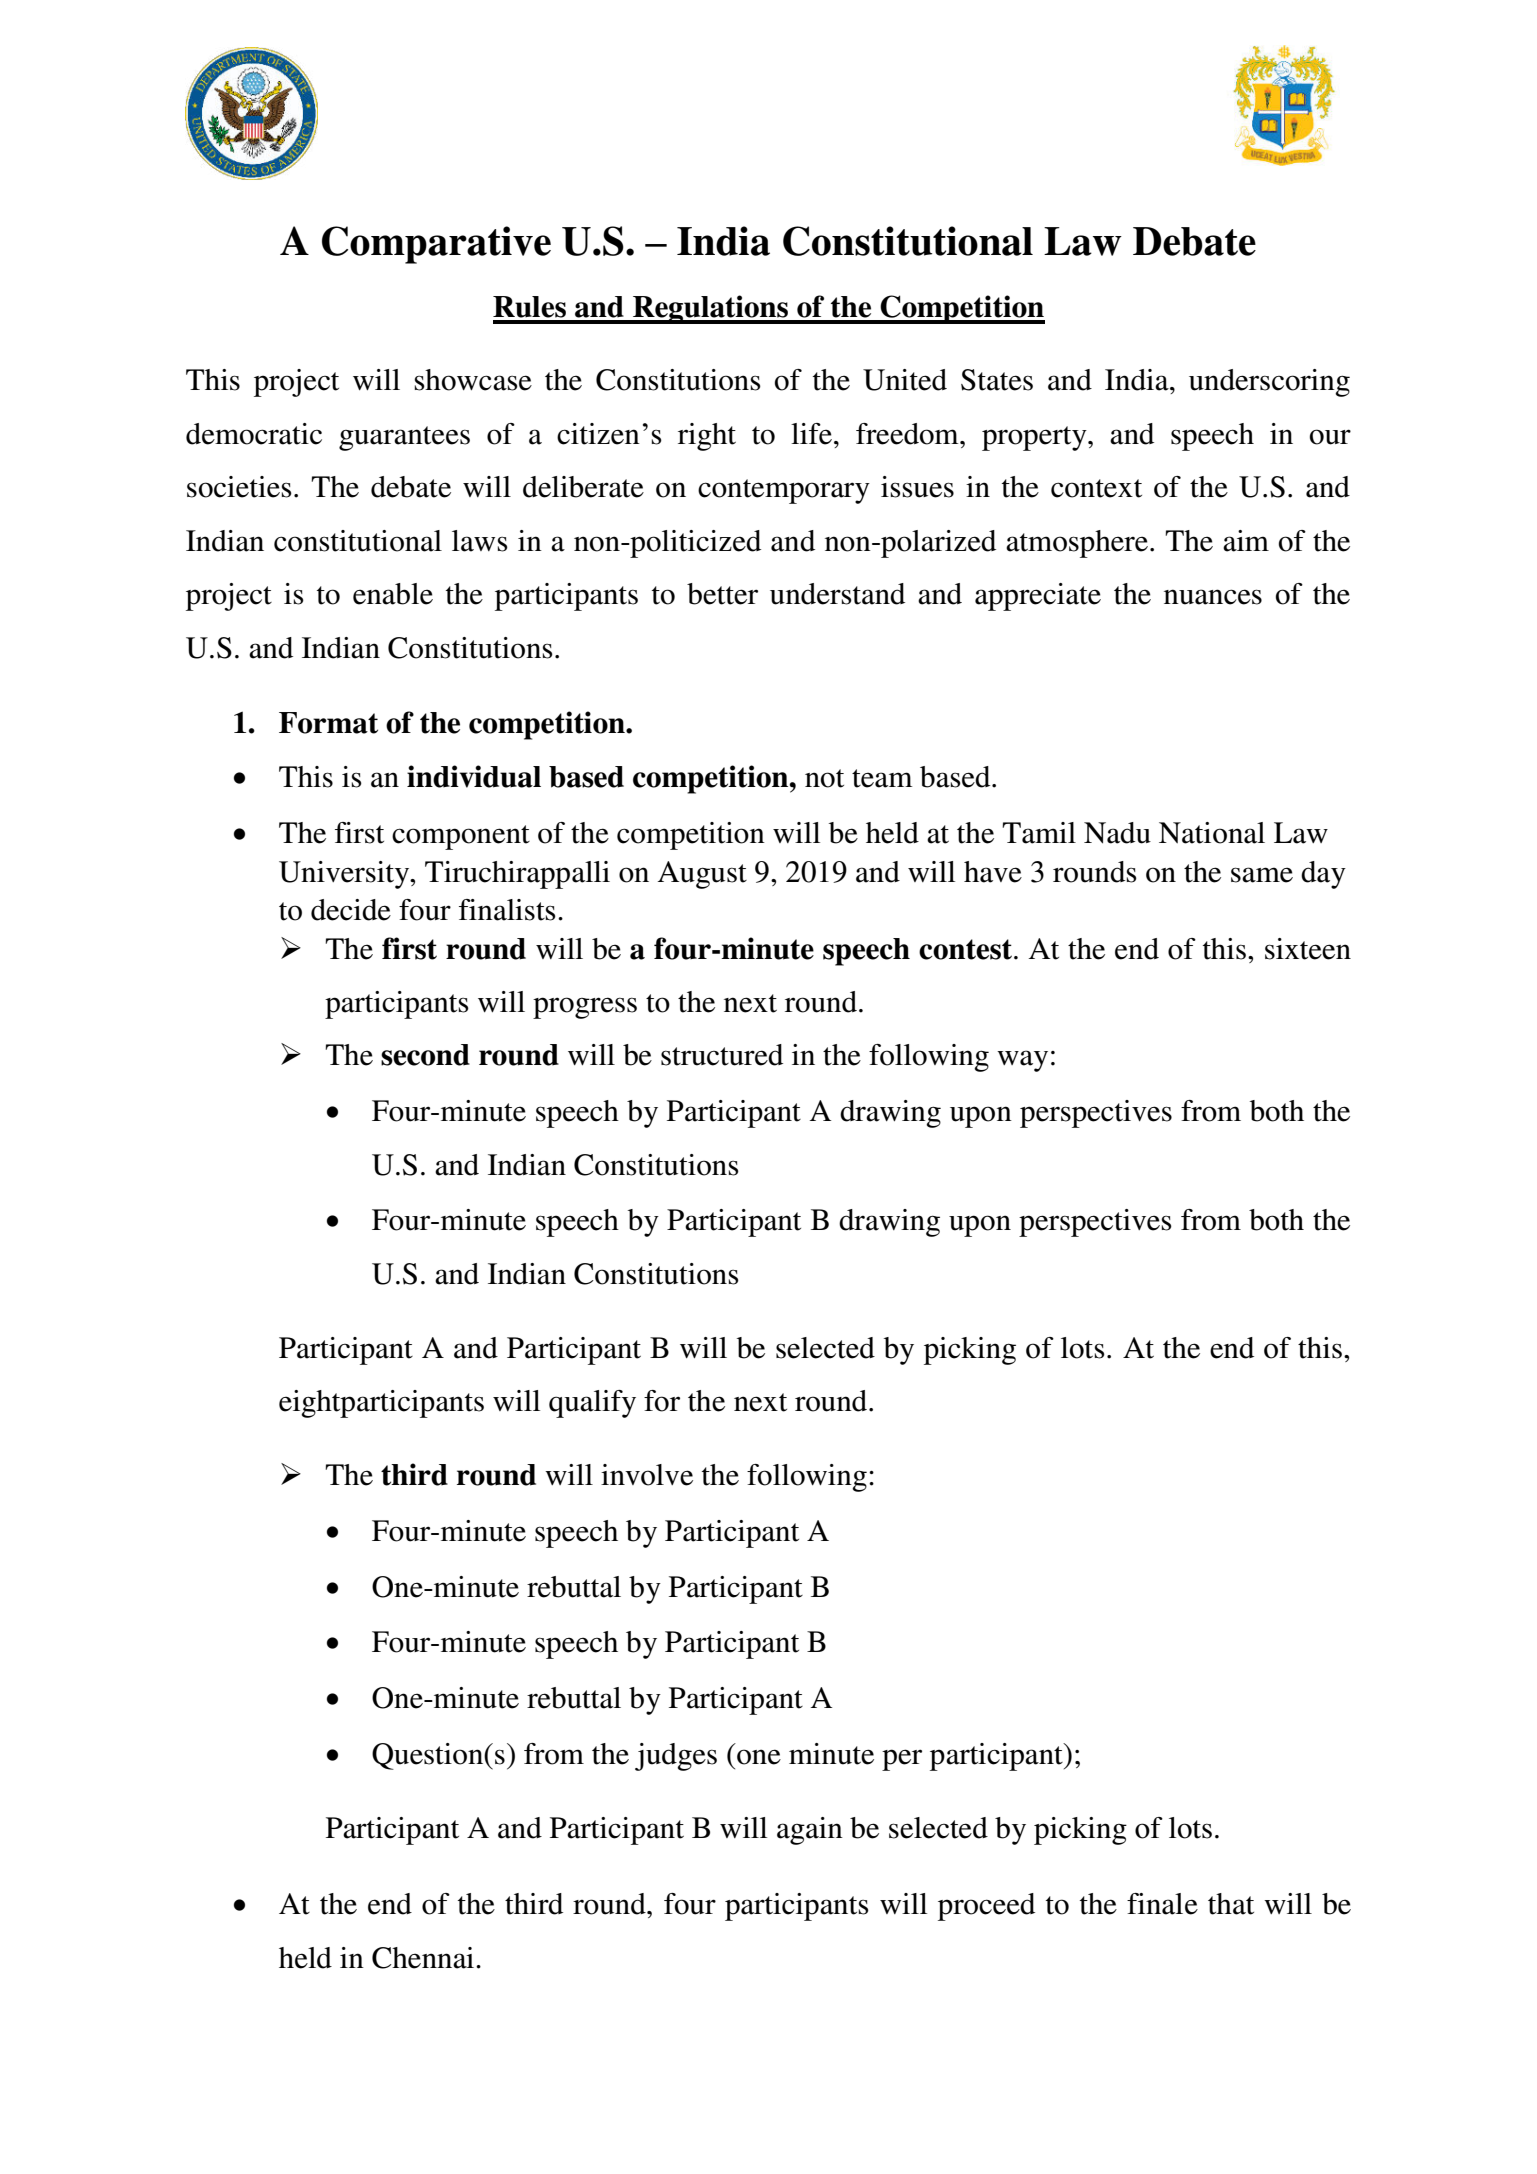 Image resolution: width=1537 pixels, height=2174 pixels. What do you see at coordinates (810, 1831) in the screenshot?
I see `again` at bounding box center [810, 1831].
